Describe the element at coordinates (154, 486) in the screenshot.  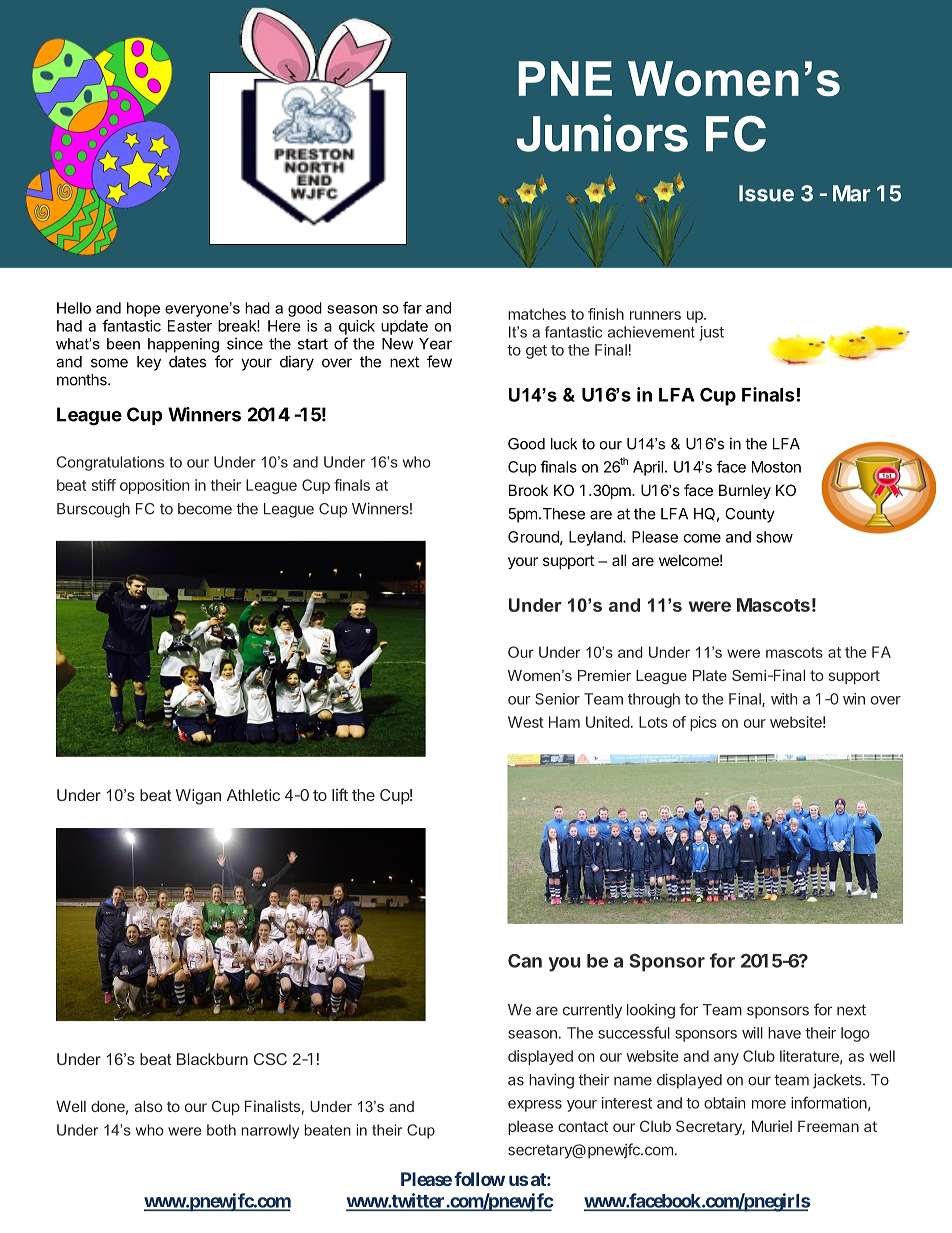
I see `opposition` at that location.
